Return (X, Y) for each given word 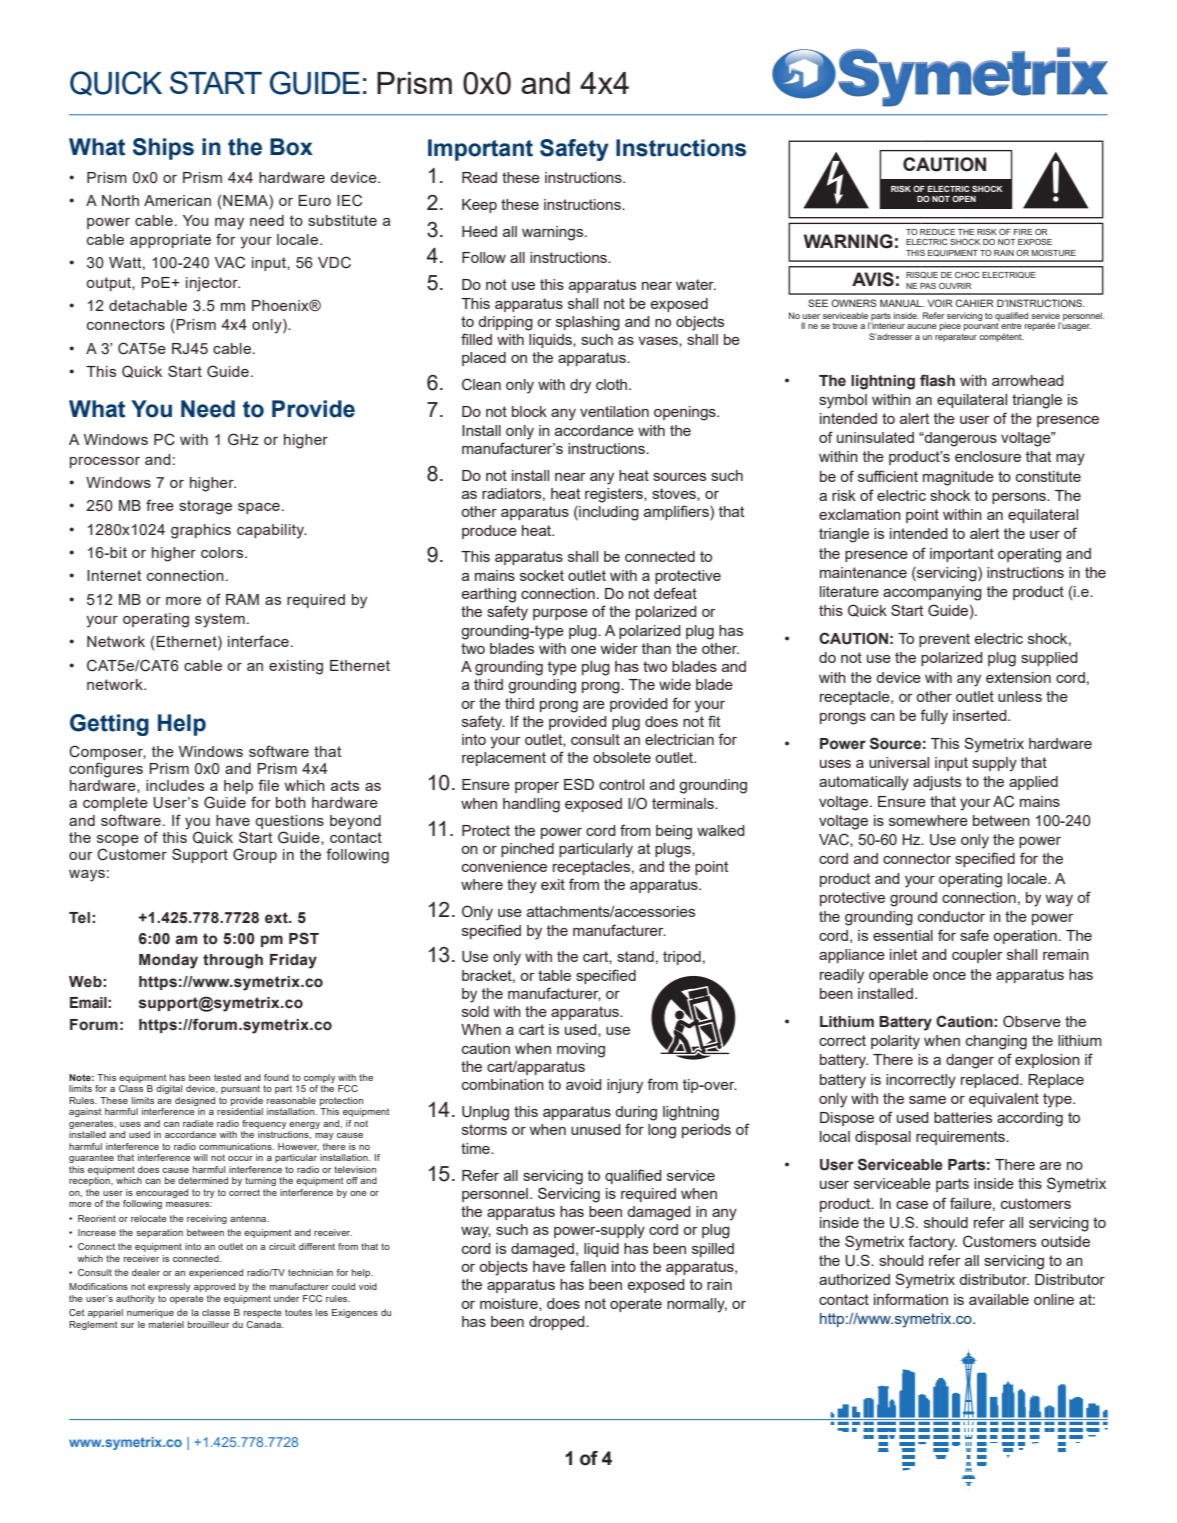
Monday (168, 961)
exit (553, 884)
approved (214, 1287)
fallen (588, 1266)
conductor (951, 916)
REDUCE (937, 232)
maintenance (863, 572)
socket (542, 575)
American (177, 200)
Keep (479, 206)
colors (223, 552)
